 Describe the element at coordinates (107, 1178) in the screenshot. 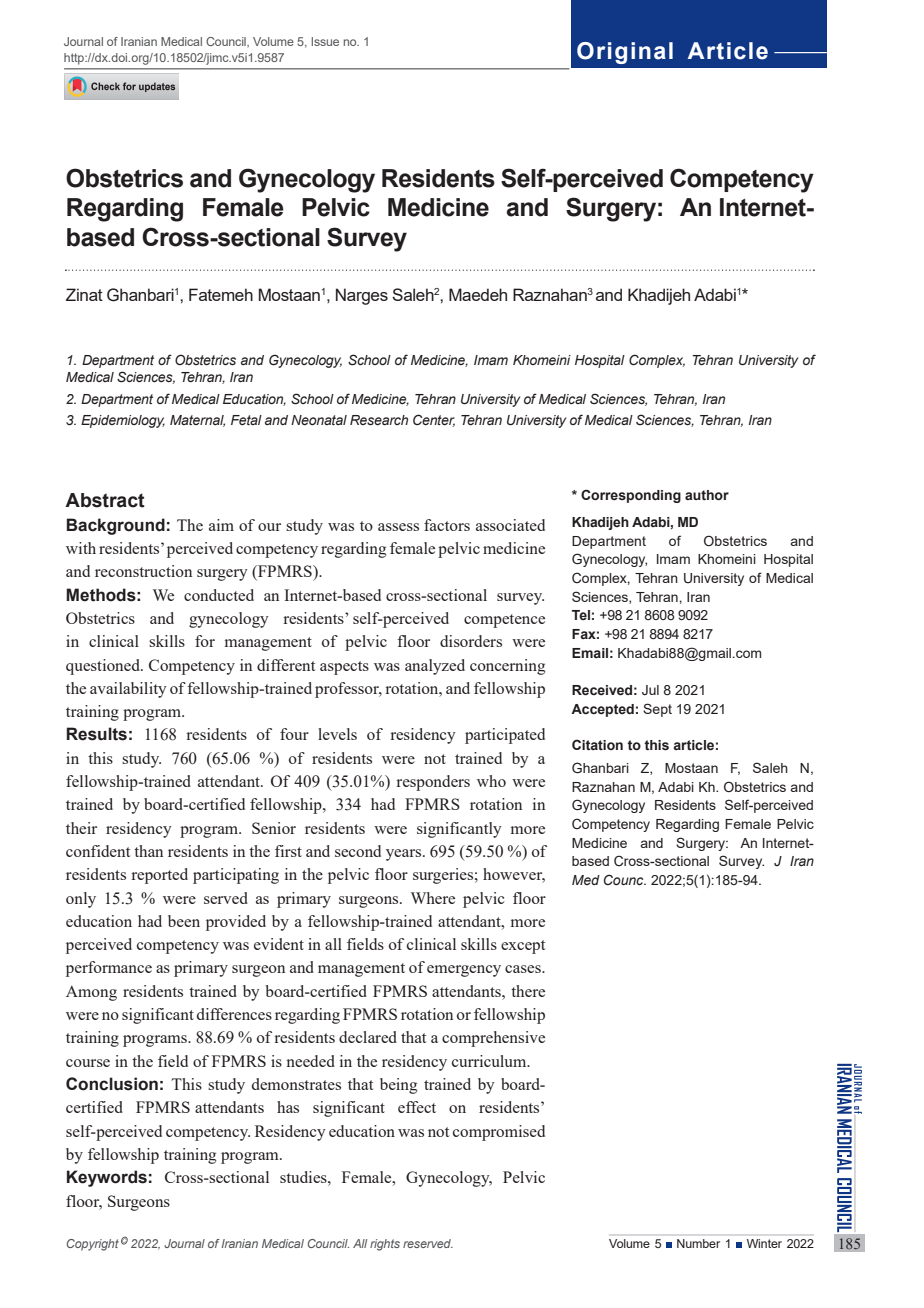

I see `Keywords` at that location.
